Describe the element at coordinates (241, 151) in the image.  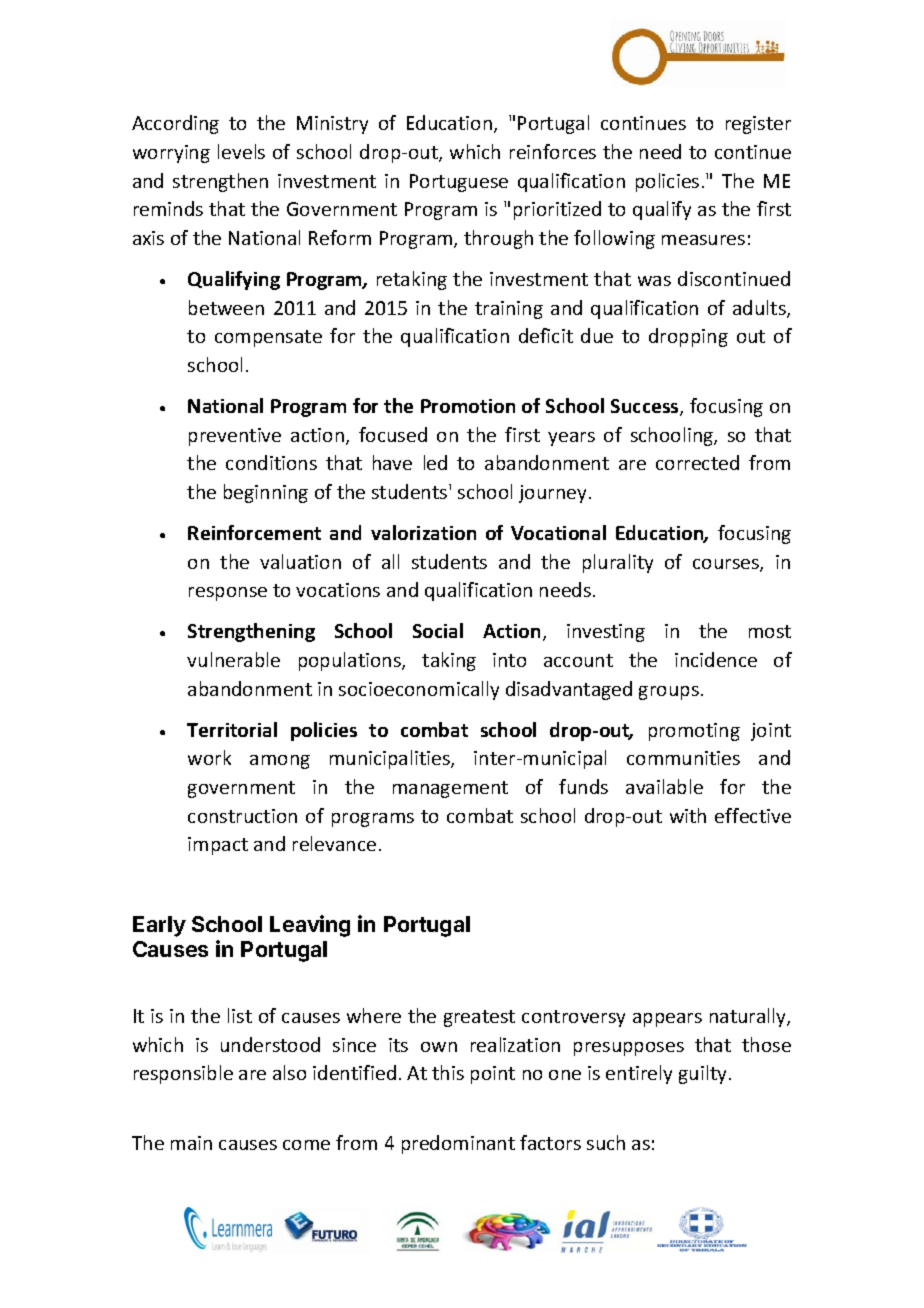
I see `levels` at that location.
